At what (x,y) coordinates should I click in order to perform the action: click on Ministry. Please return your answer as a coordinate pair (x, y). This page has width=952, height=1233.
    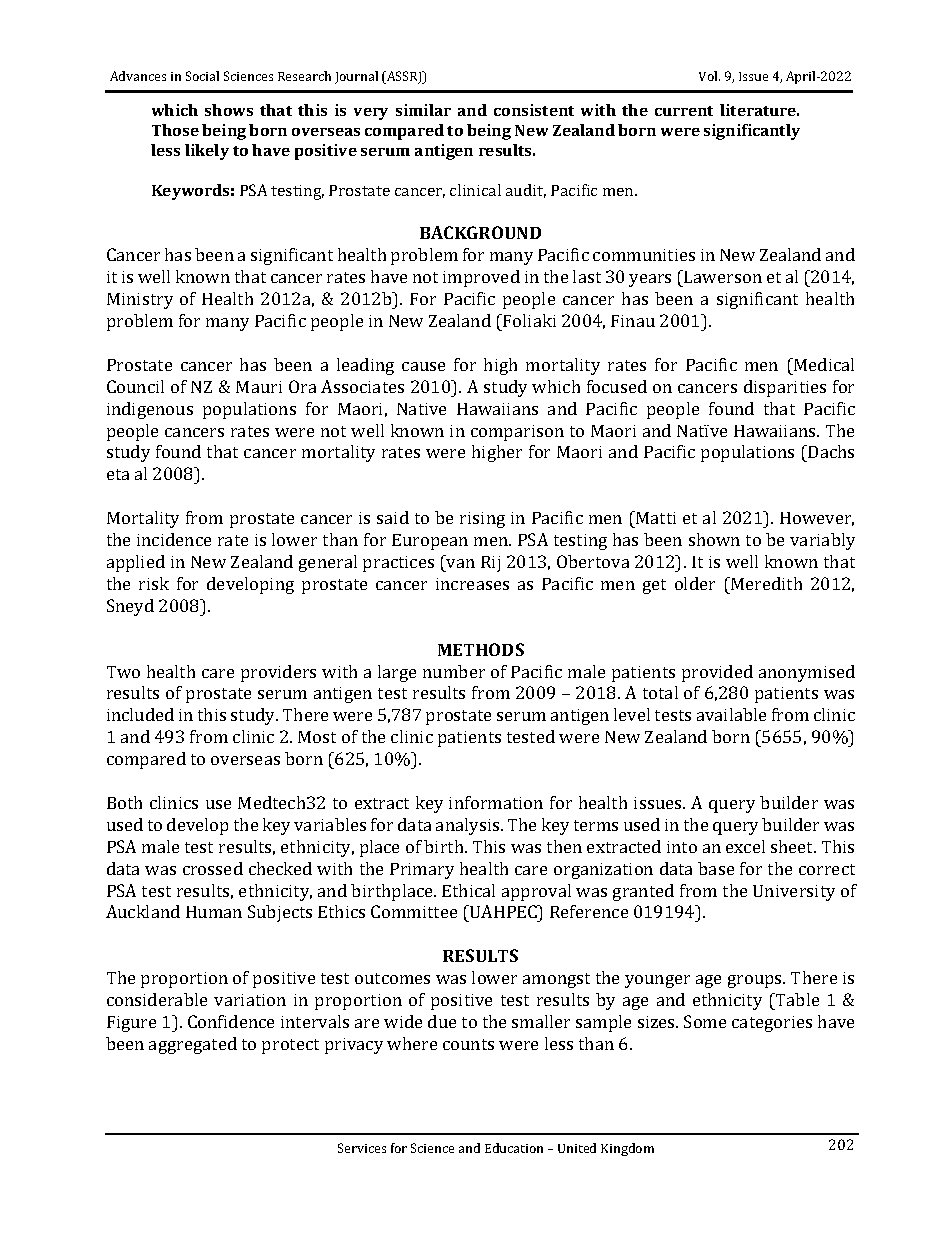
    Looking at the image, I should click on (140, 301).
